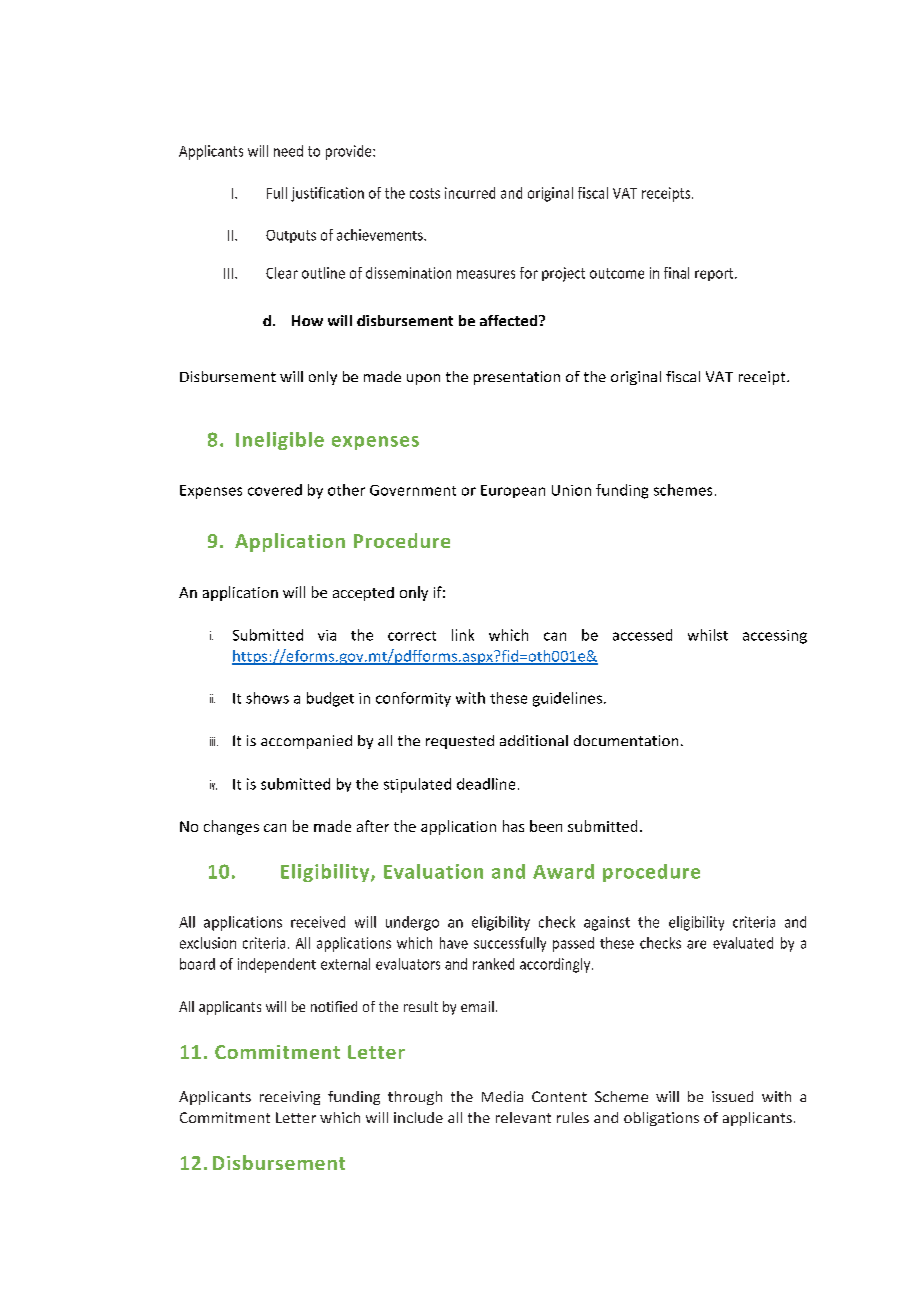 The height and width of the screenshot is (1308, 924). Describe the element at coordinates (715, 274) in the screenshot. I see `report` at that location.
